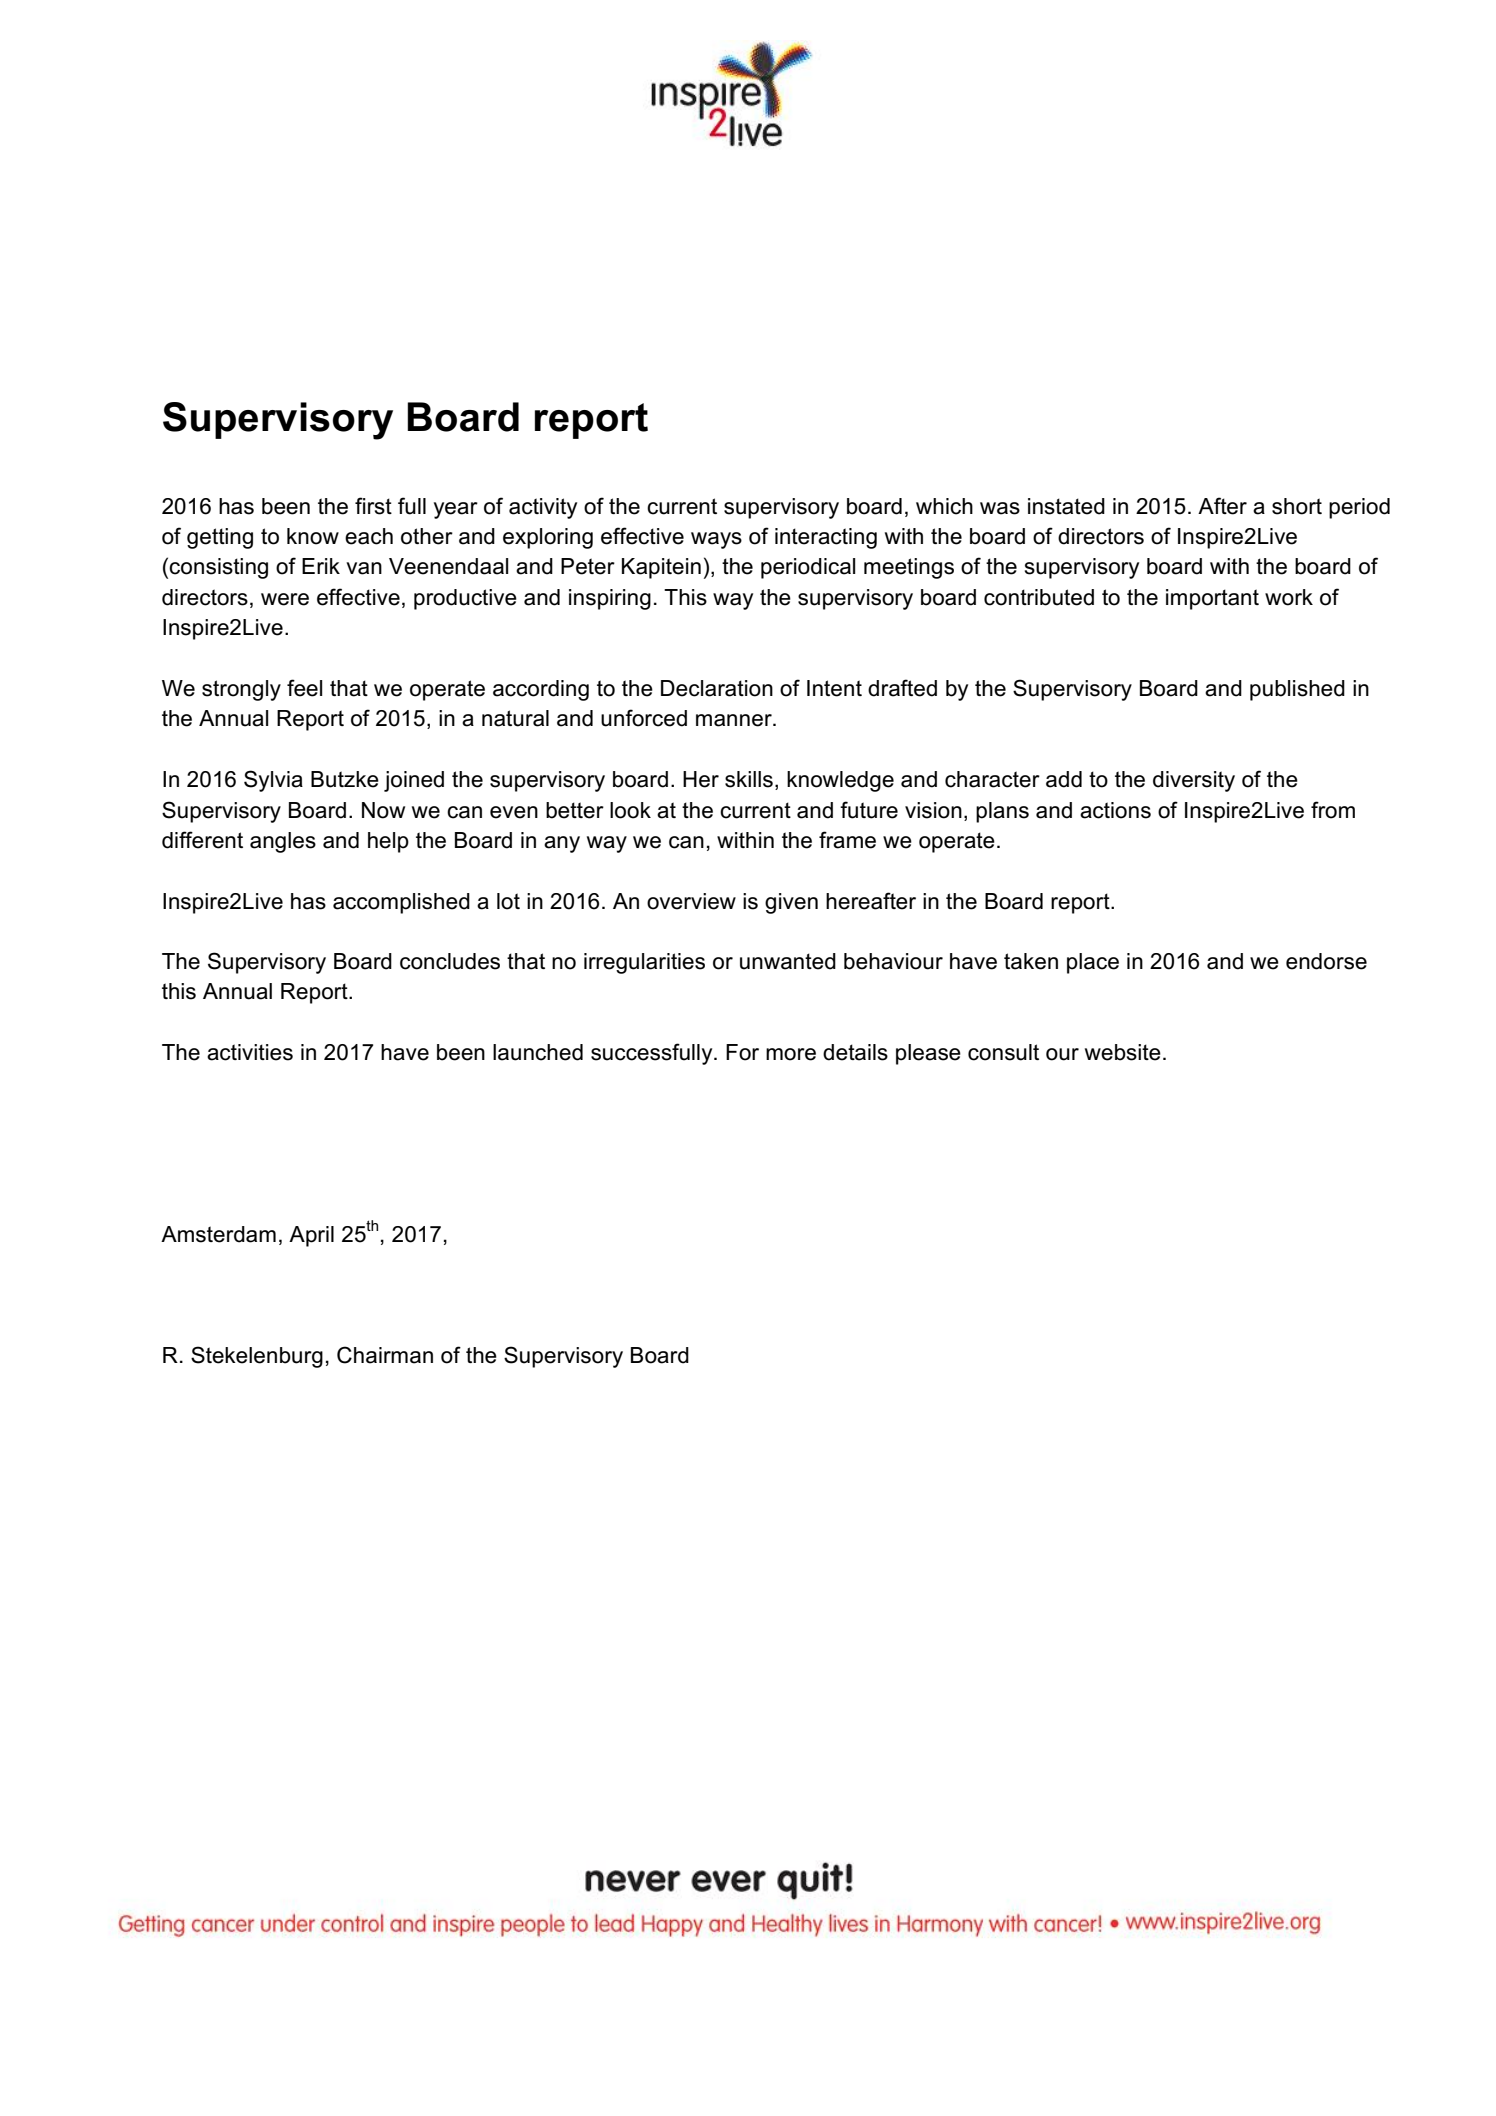  What do you see at coordinates (385, 1355) in the image?
I see `Chairman` at bounding box center [385, 1355].
